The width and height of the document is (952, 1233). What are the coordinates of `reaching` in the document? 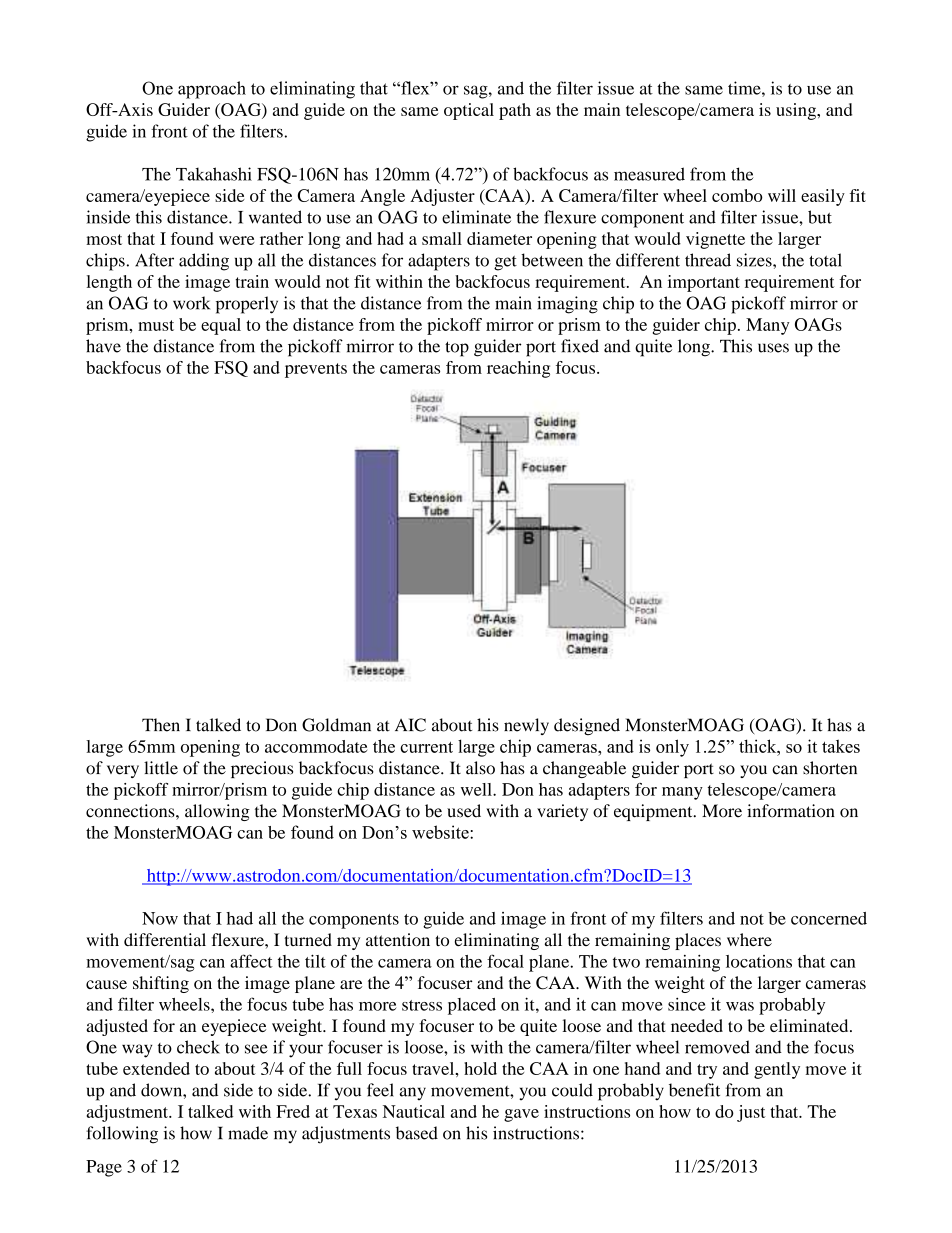 It's located at (518, 369).
